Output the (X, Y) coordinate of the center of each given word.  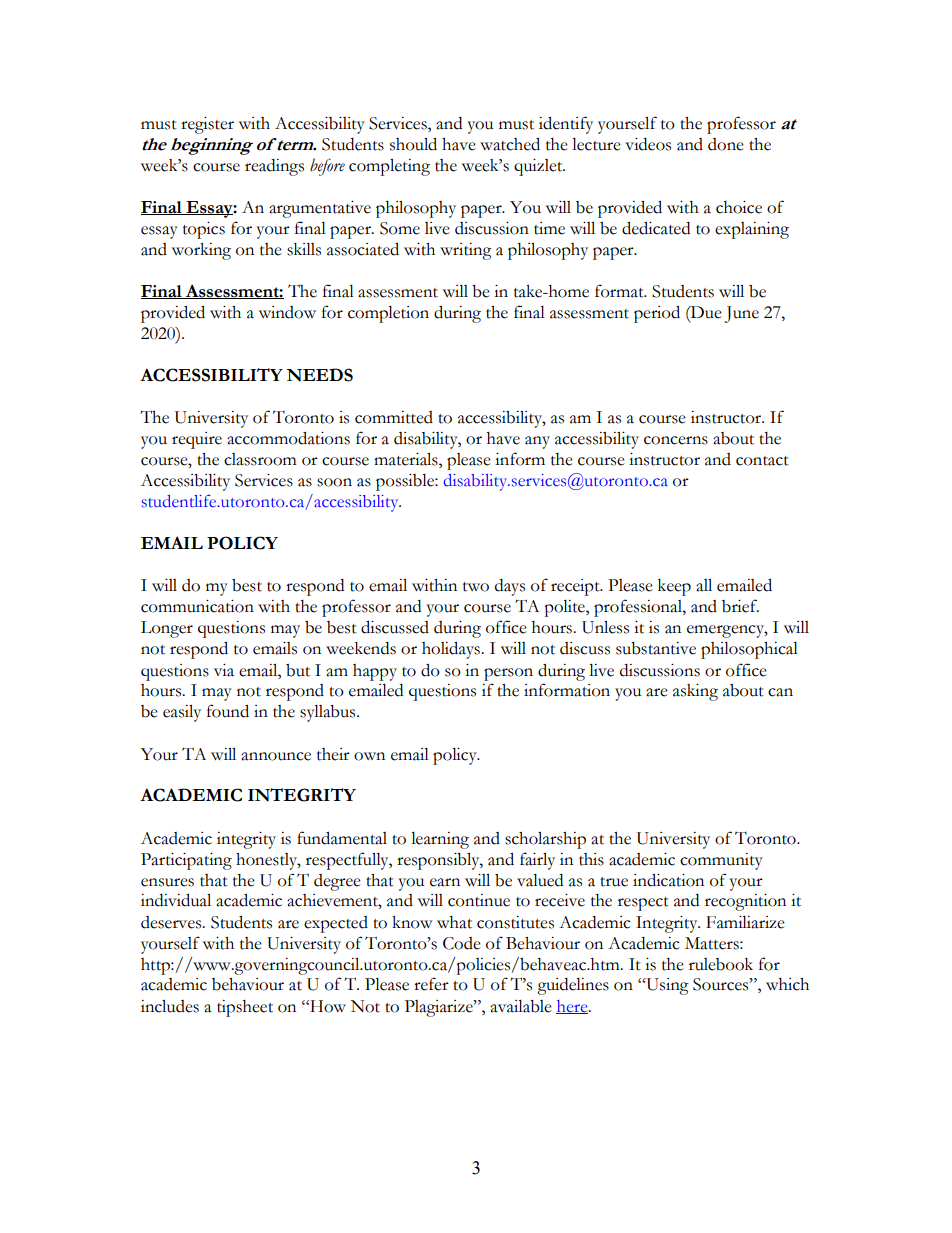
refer (431, 984)
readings (274, 167)
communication (197, 606)
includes (170, 1006)
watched (510, 144)
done (726, 144)
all (704, 585)
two (476, 587)
